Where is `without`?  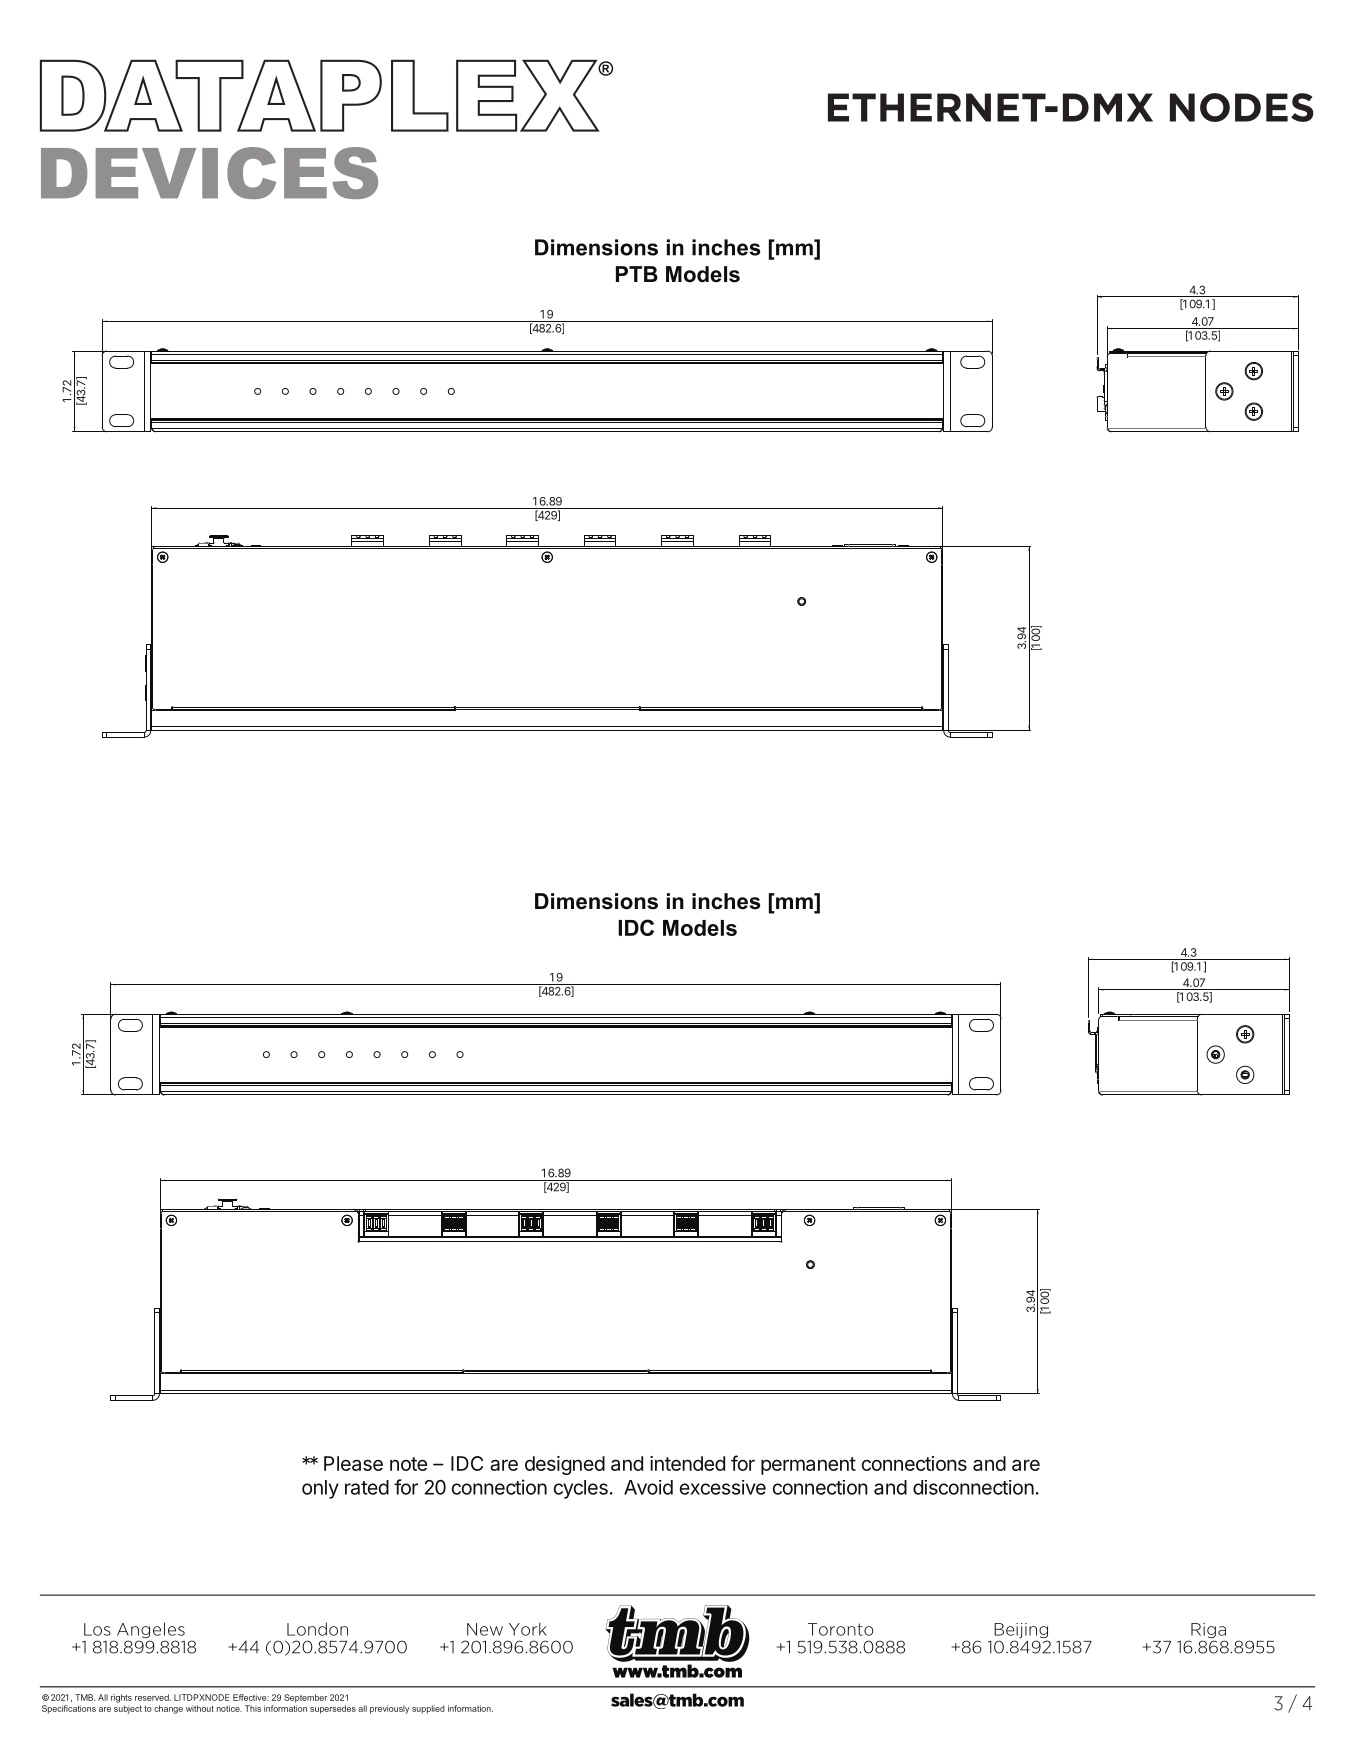
without is located at coordinates (200, 1708).
